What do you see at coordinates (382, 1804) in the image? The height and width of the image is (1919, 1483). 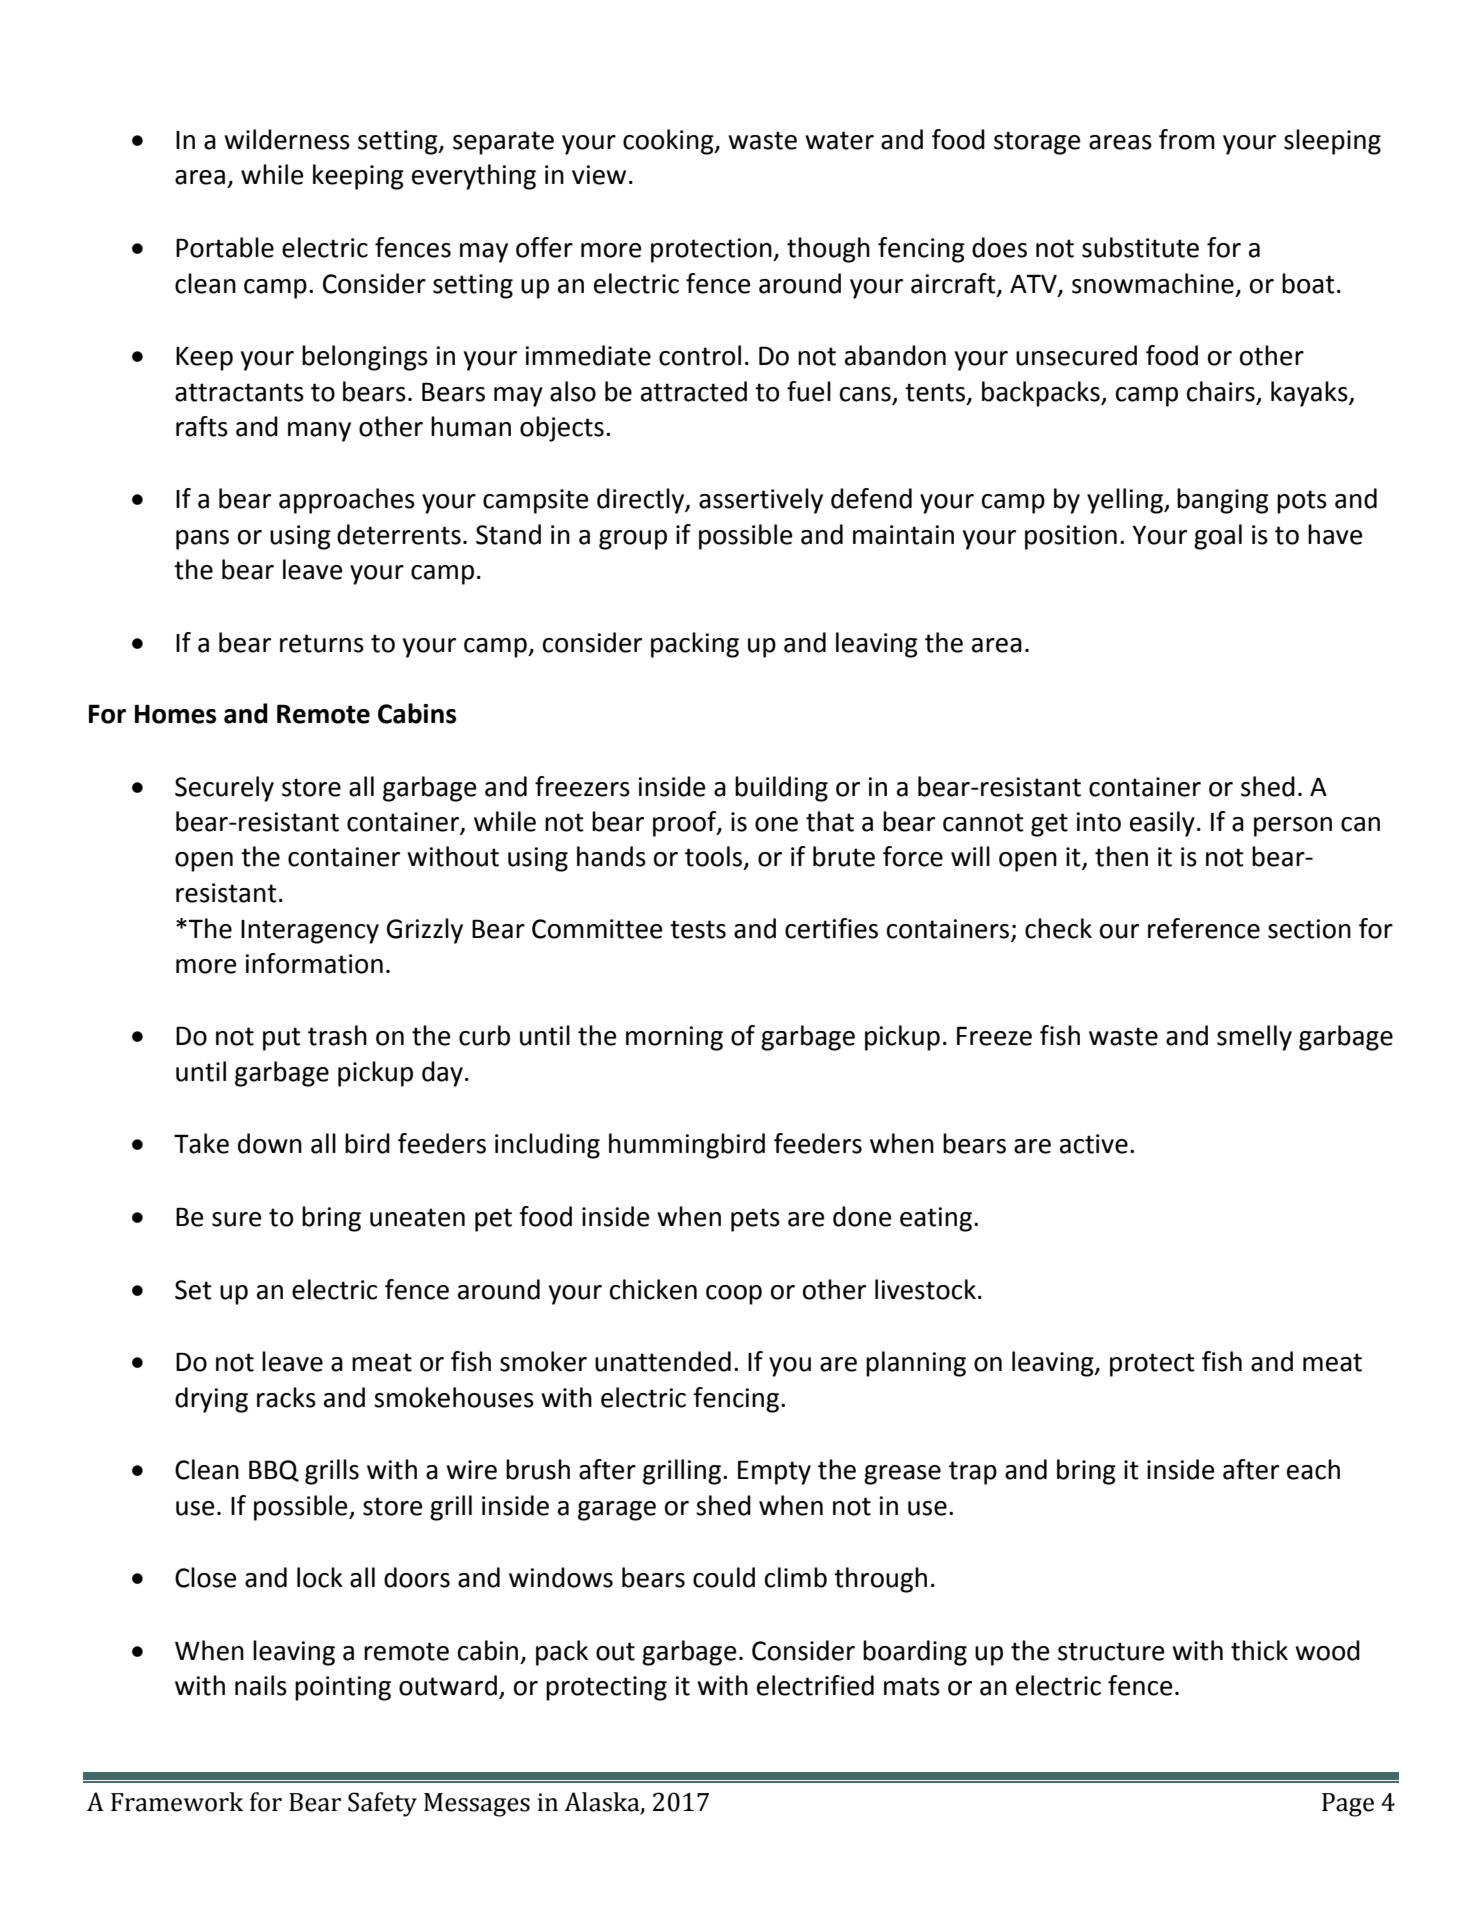 I see `Safety` at bounding box center [382, 1804].
